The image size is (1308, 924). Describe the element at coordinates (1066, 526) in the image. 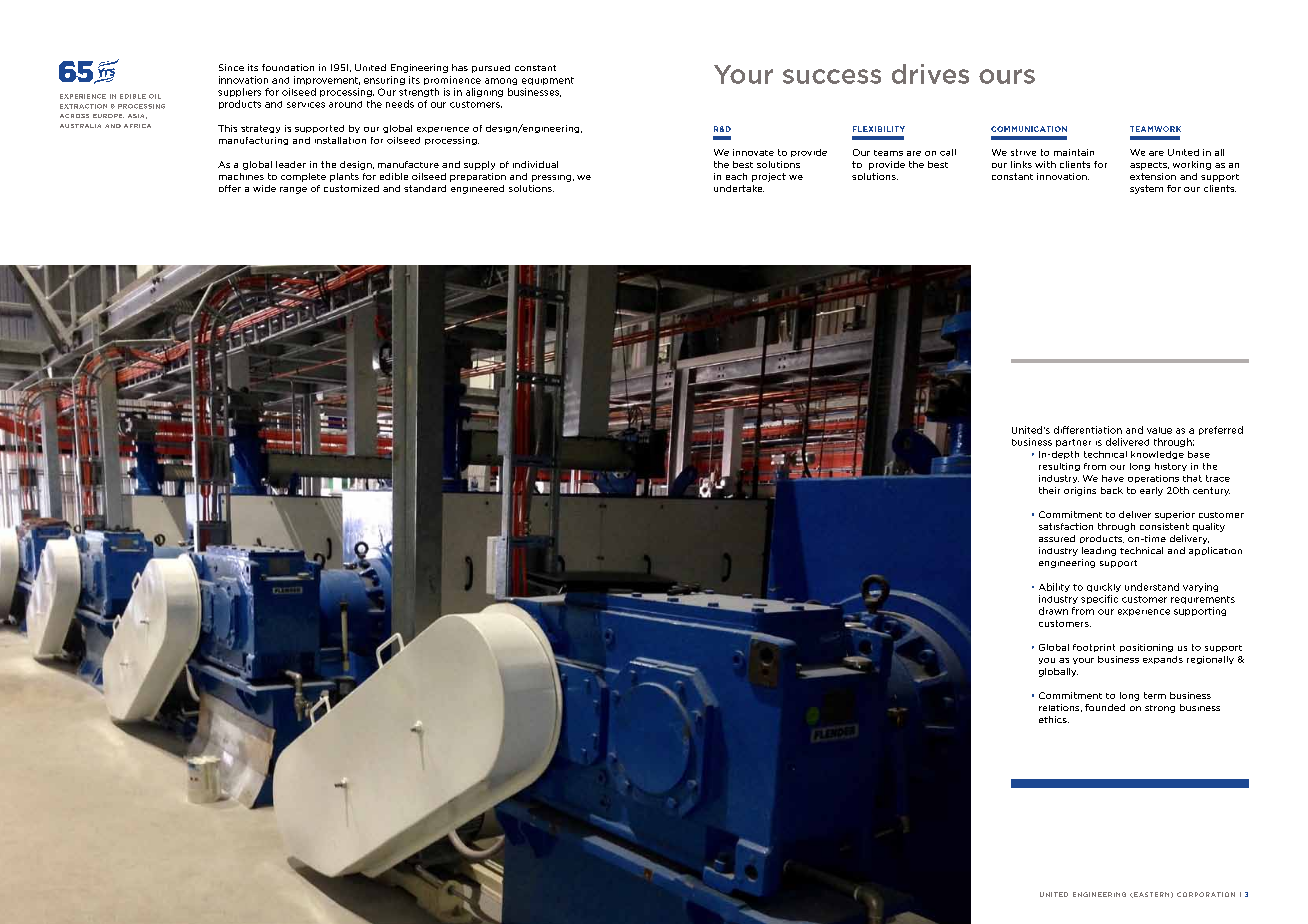

I see `satisfaction` at that location.
